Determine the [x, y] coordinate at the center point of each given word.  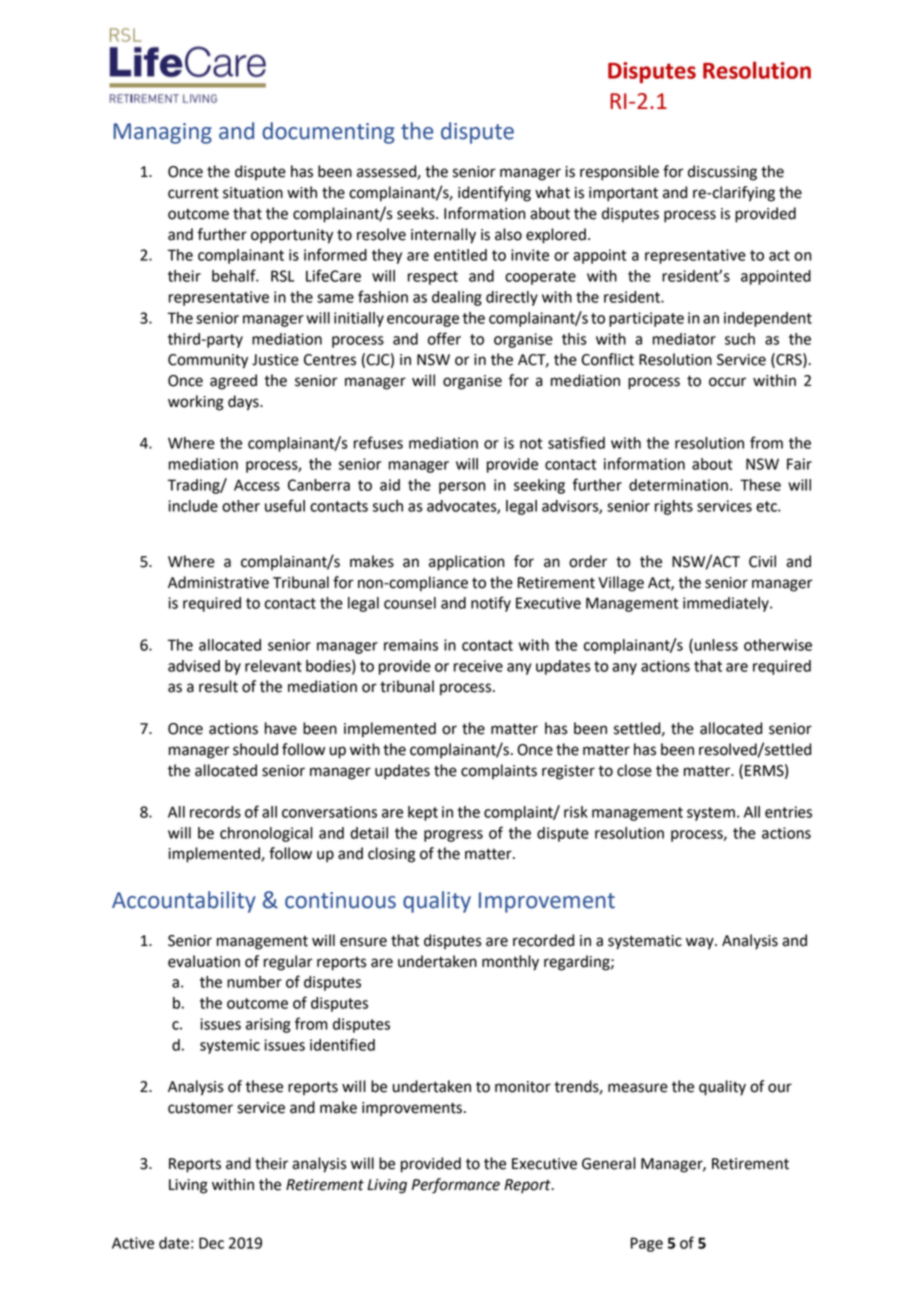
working [196, 403]
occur [727, 382]
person [462, 488]
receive [478, 666]
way [701, 943]
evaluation [204, 961]
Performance [456, 1186]
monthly [510, 963]
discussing [722, 173]
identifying [494, 194]
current [193, 193]
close [634, 770]
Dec [211, 1243]
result [218, 686]
